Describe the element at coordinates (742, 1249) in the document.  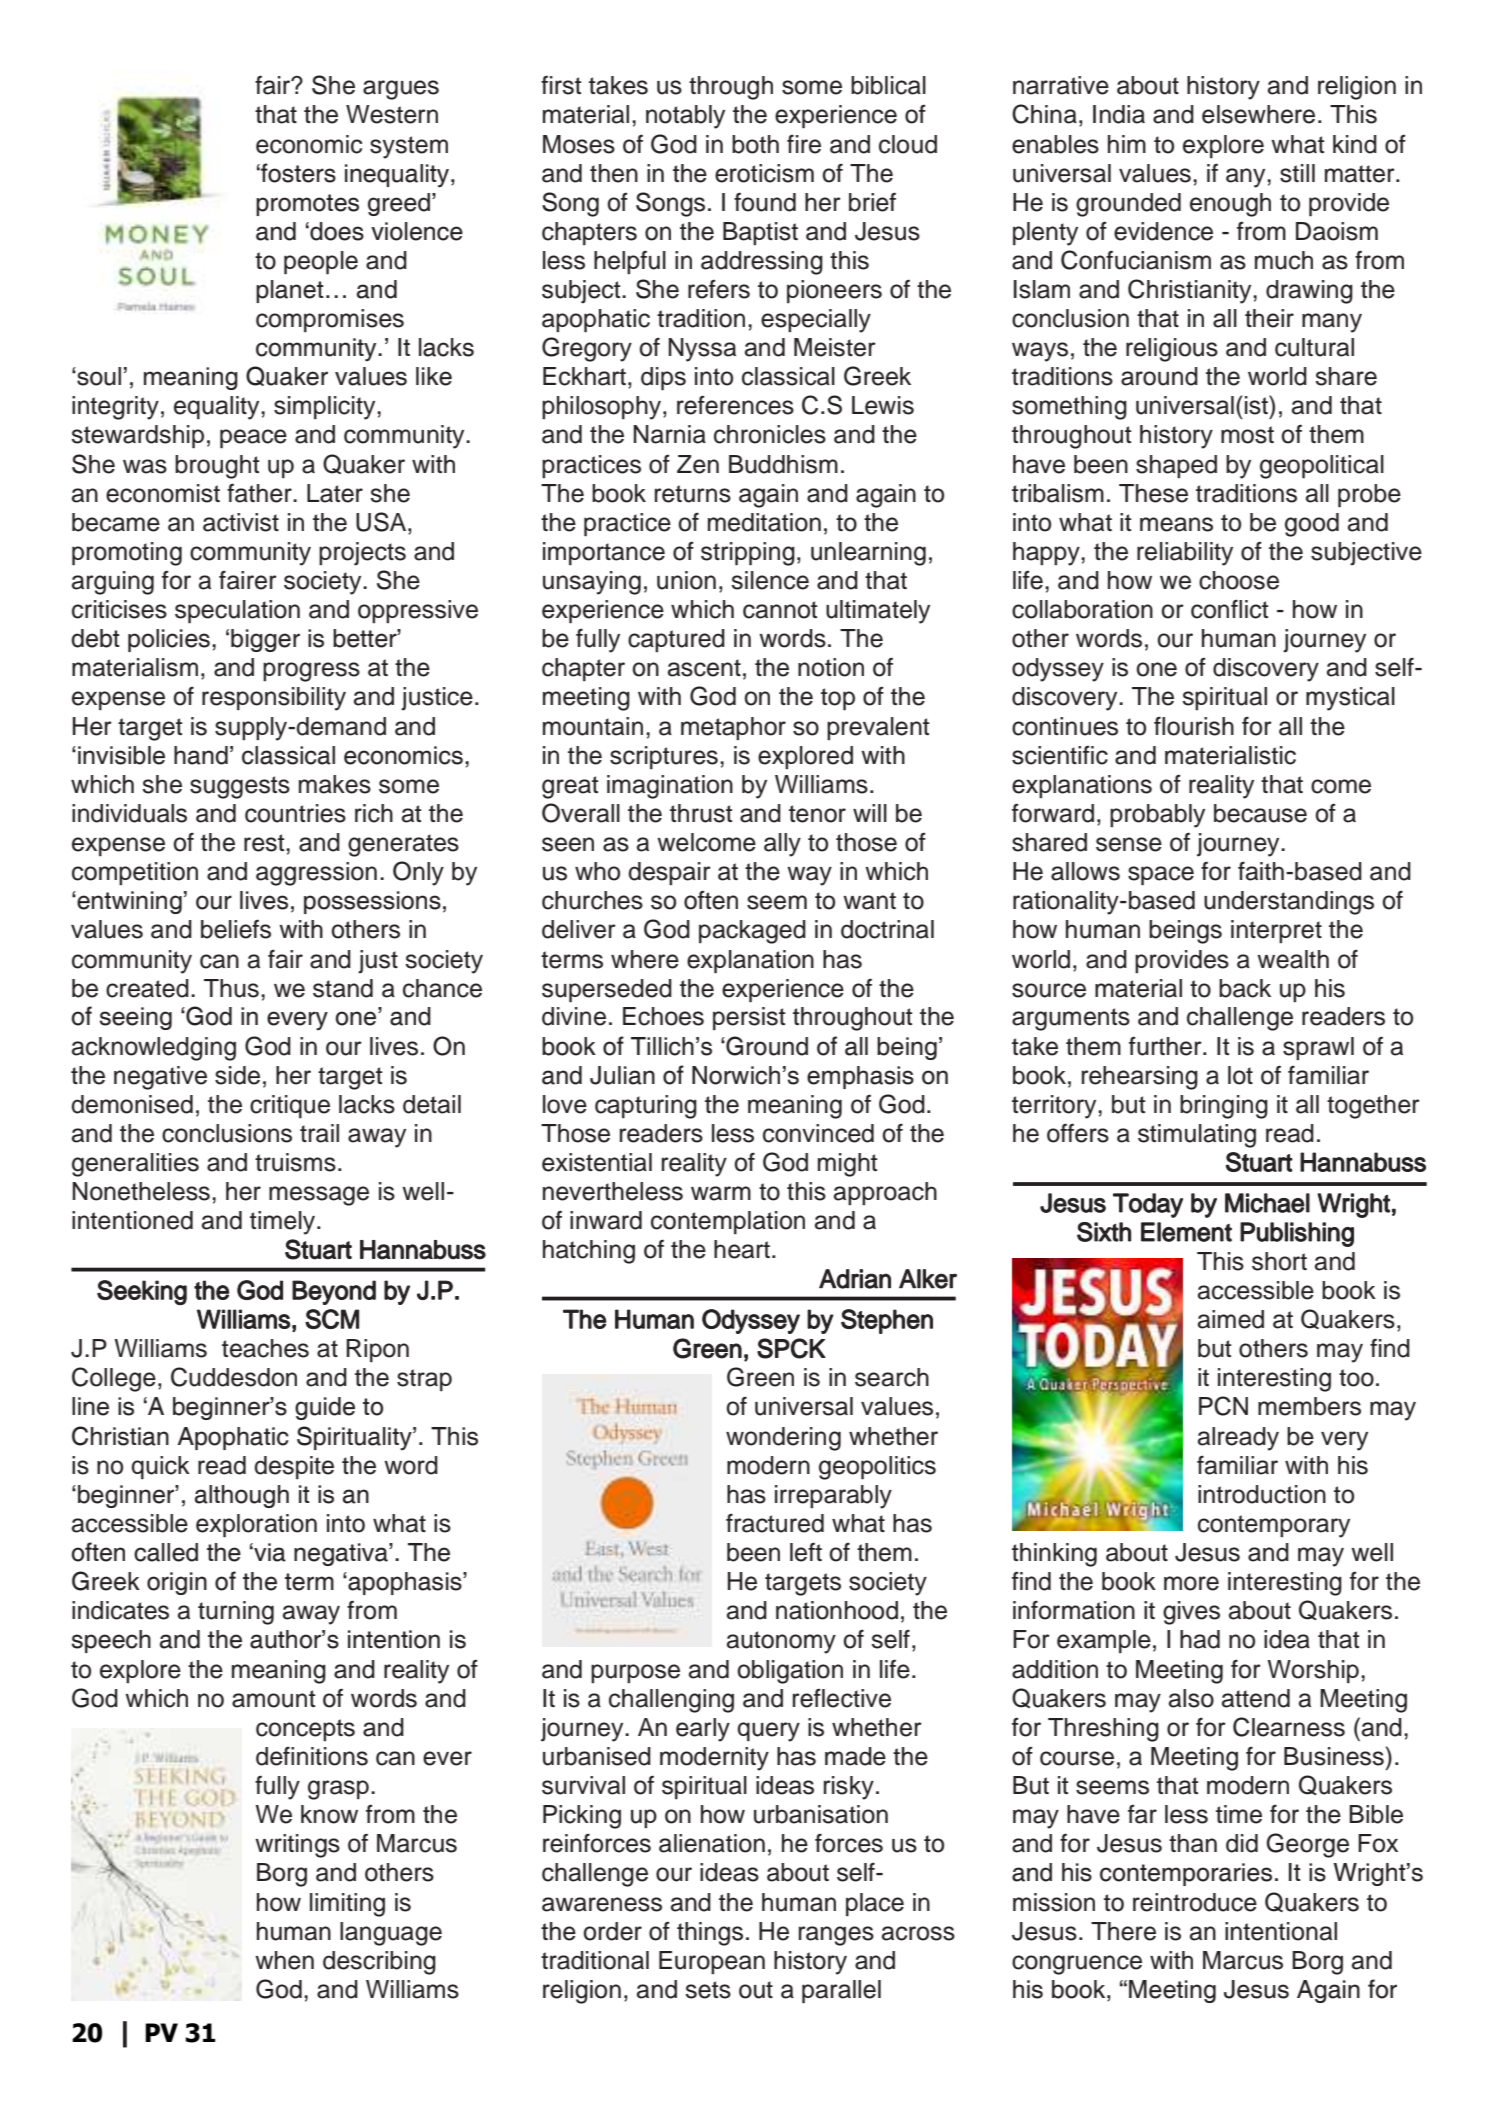
I see `heart` at that location.
